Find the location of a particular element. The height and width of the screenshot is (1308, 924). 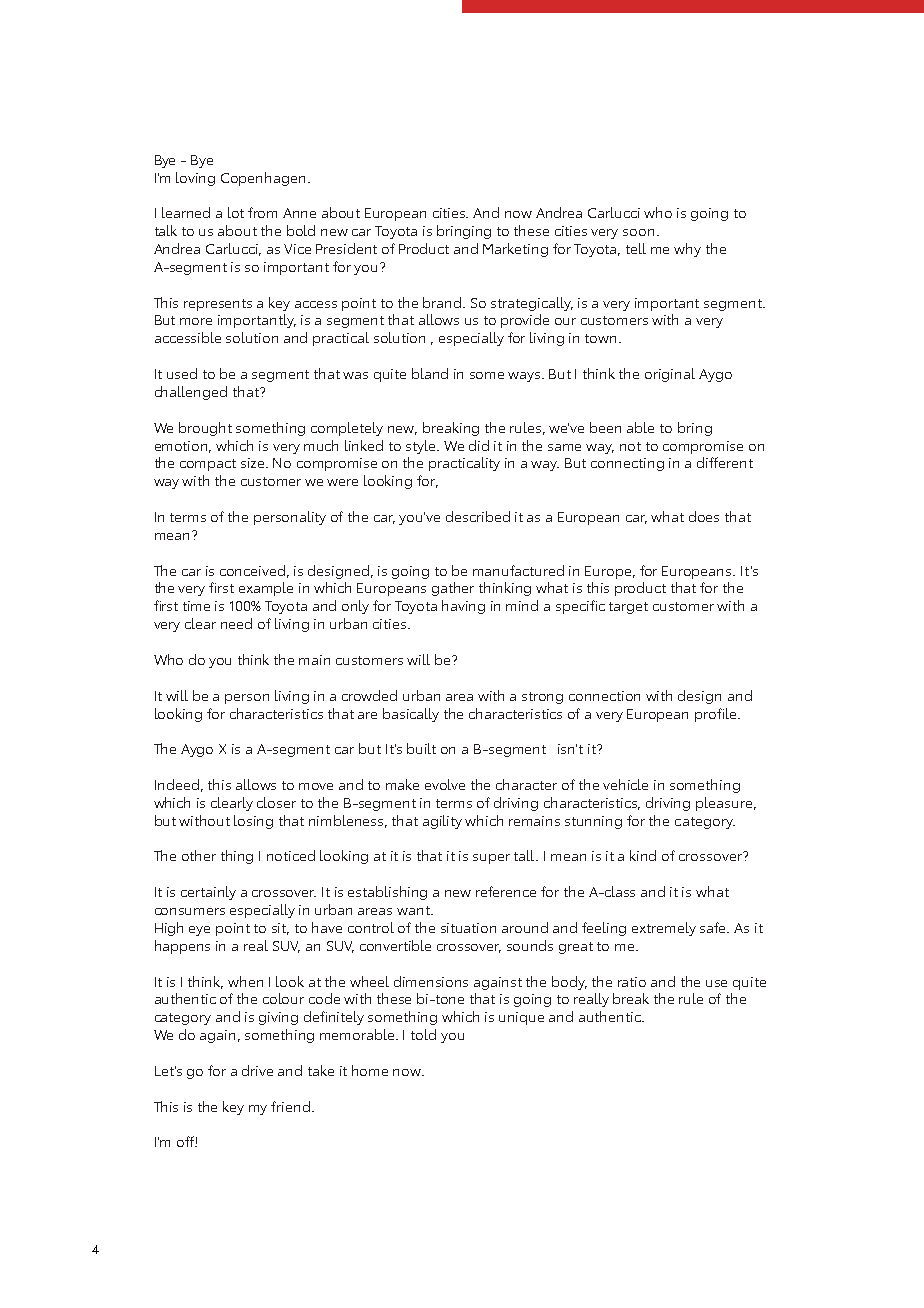

Marketing is located at coordinates (515, 250).
